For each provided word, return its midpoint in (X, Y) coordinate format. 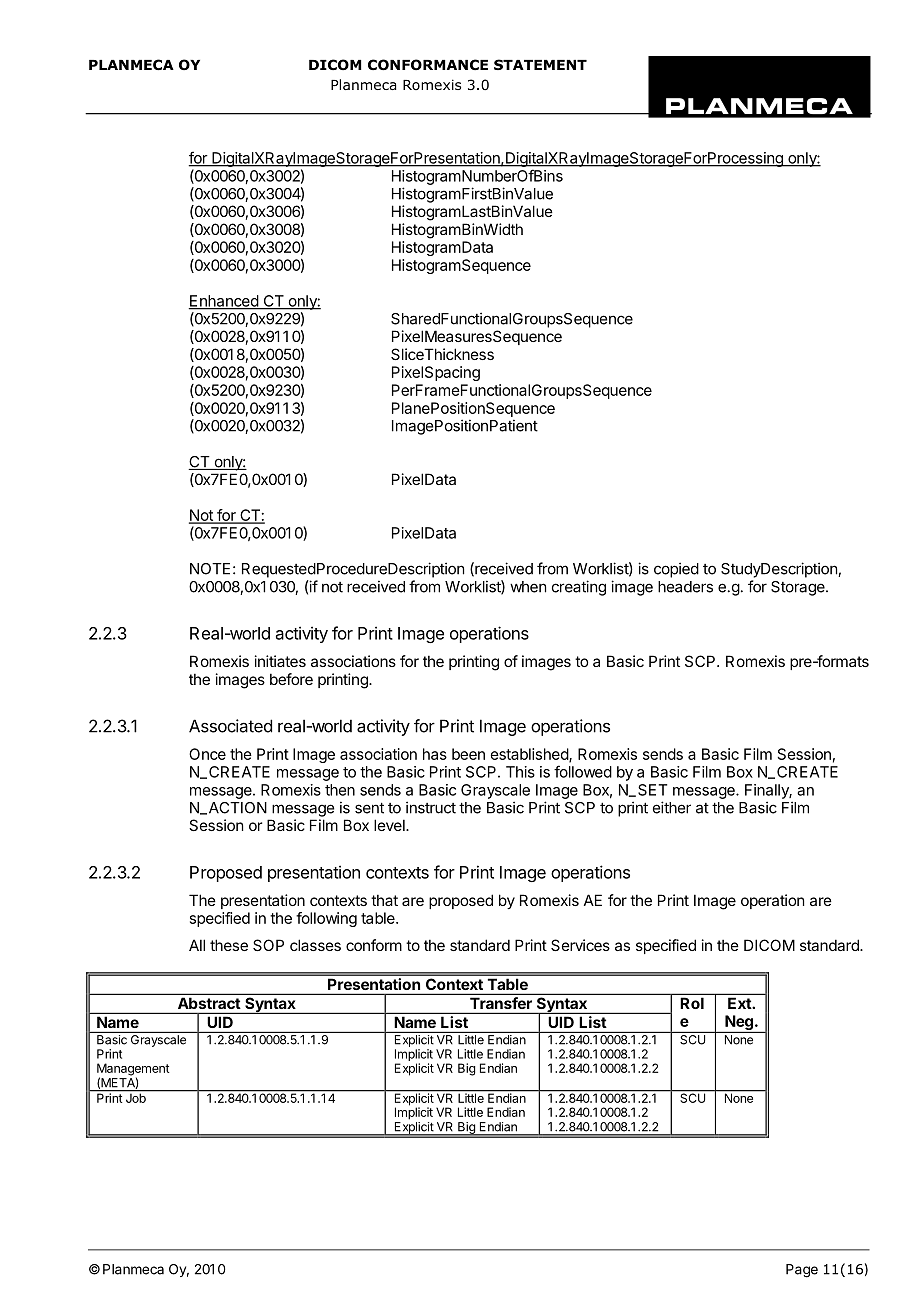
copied (676, 570)
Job (135, 1097)
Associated (230, 726)
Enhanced (224, 302)
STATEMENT (540, 64)
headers (685, 587)
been (468, 754)
